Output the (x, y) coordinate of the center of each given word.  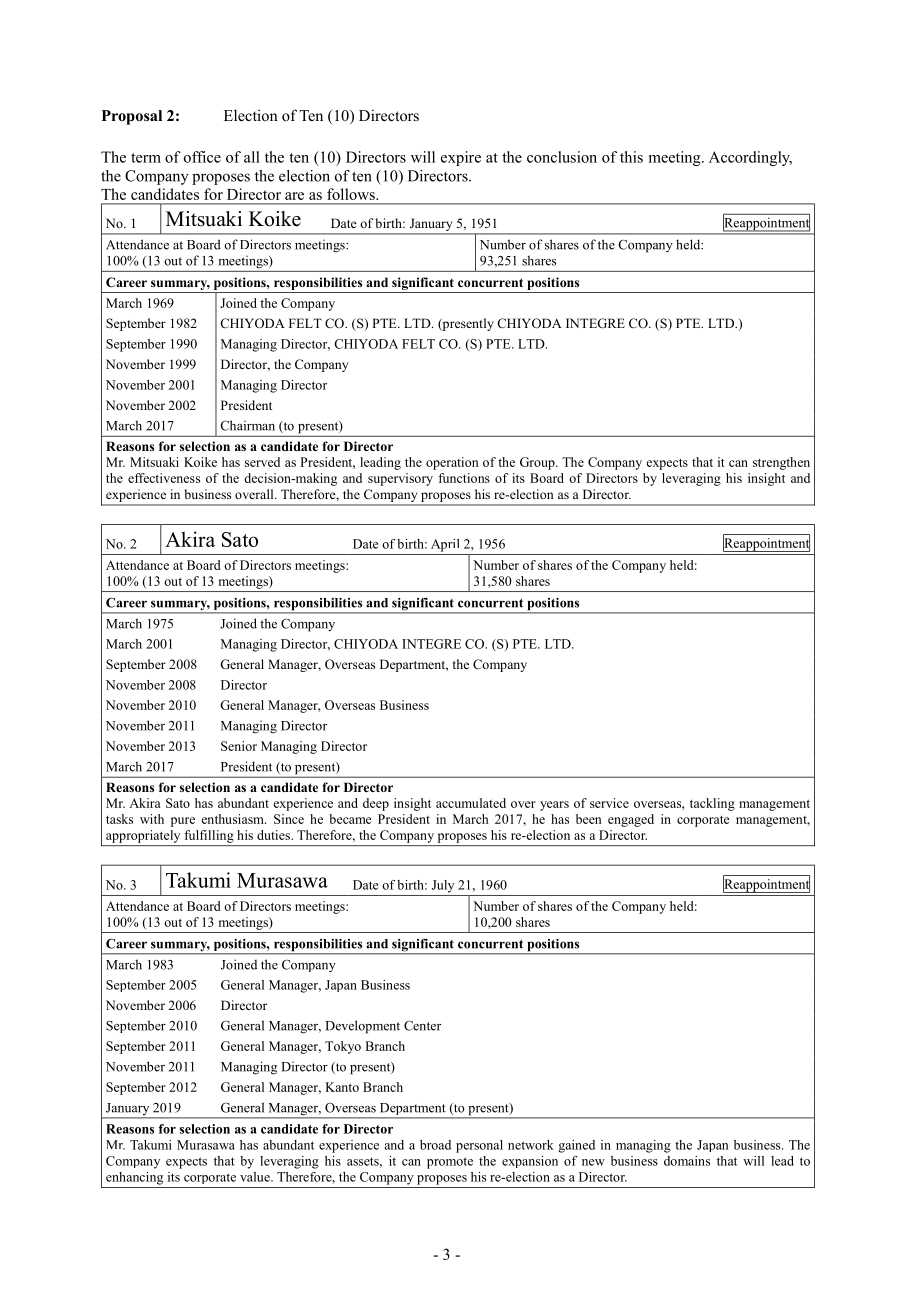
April (445, 545)
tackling (712, 804)
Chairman (247, 425)
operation (452, 463)
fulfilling (209, 836)
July (443, 886)
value (256, 1177)
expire (461, 158)
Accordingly (750, 158)
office (202, 157)
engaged (631, 820)
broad (435, 1145)
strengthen (781, 463)
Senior (239, 746)
